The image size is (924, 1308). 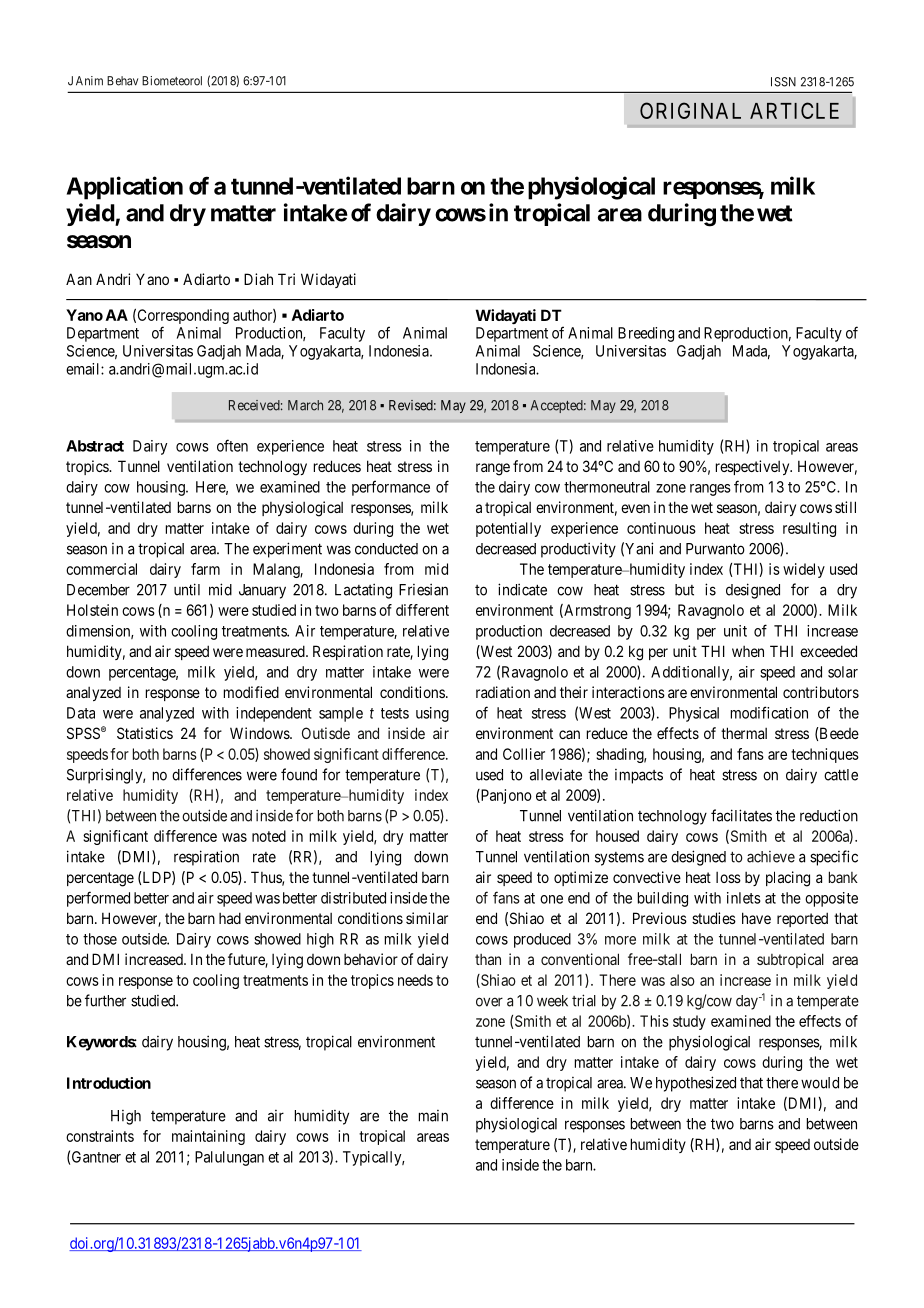 I want to click on thermal, so click(x=744, y=733).
